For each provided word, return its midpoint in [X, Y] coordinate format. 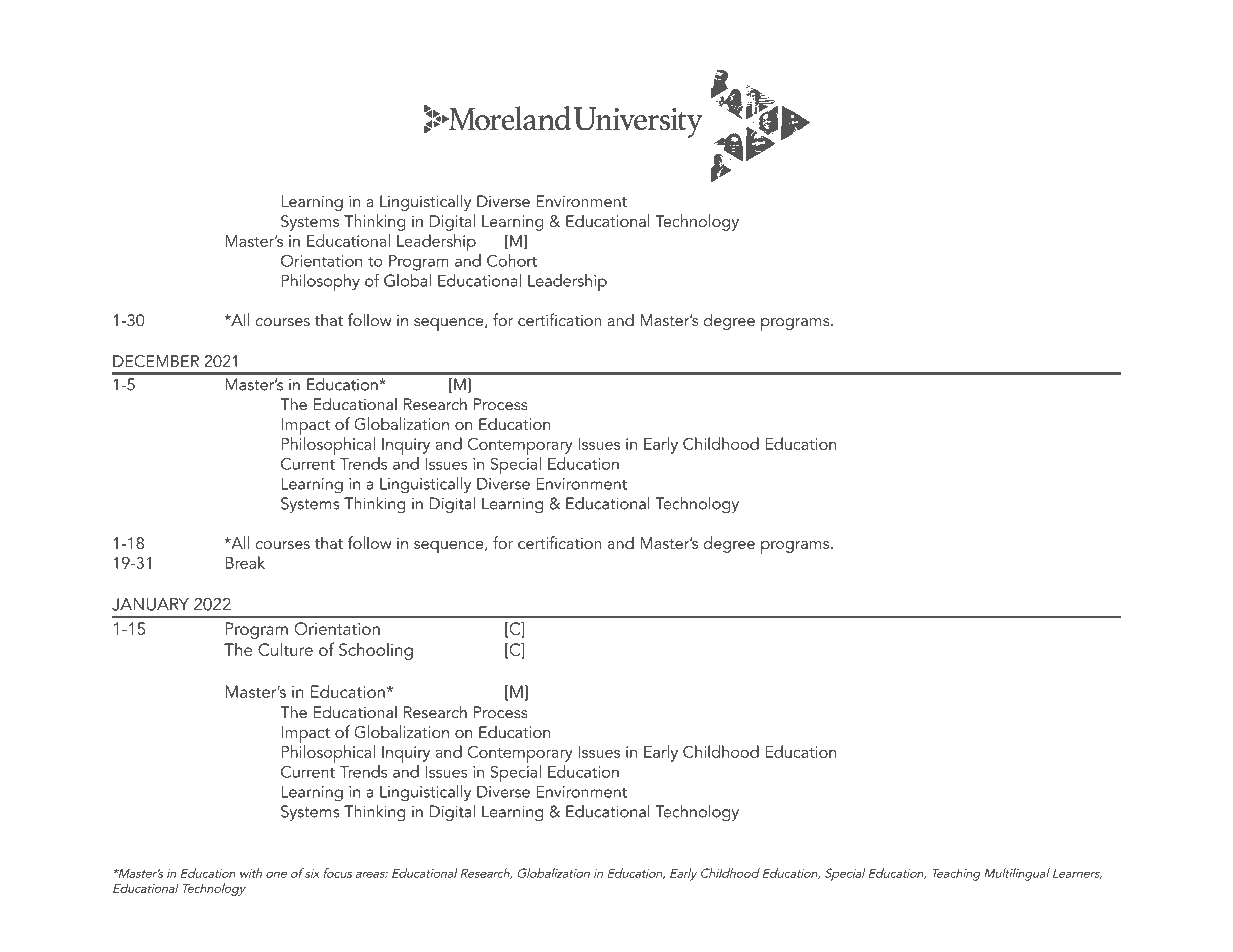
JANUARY [150, 604]
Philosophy [321, 282]
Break [245, 562]
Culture [285, 649]
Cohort [512, 260]
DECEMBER [156, 361]
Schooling [376, 651]
